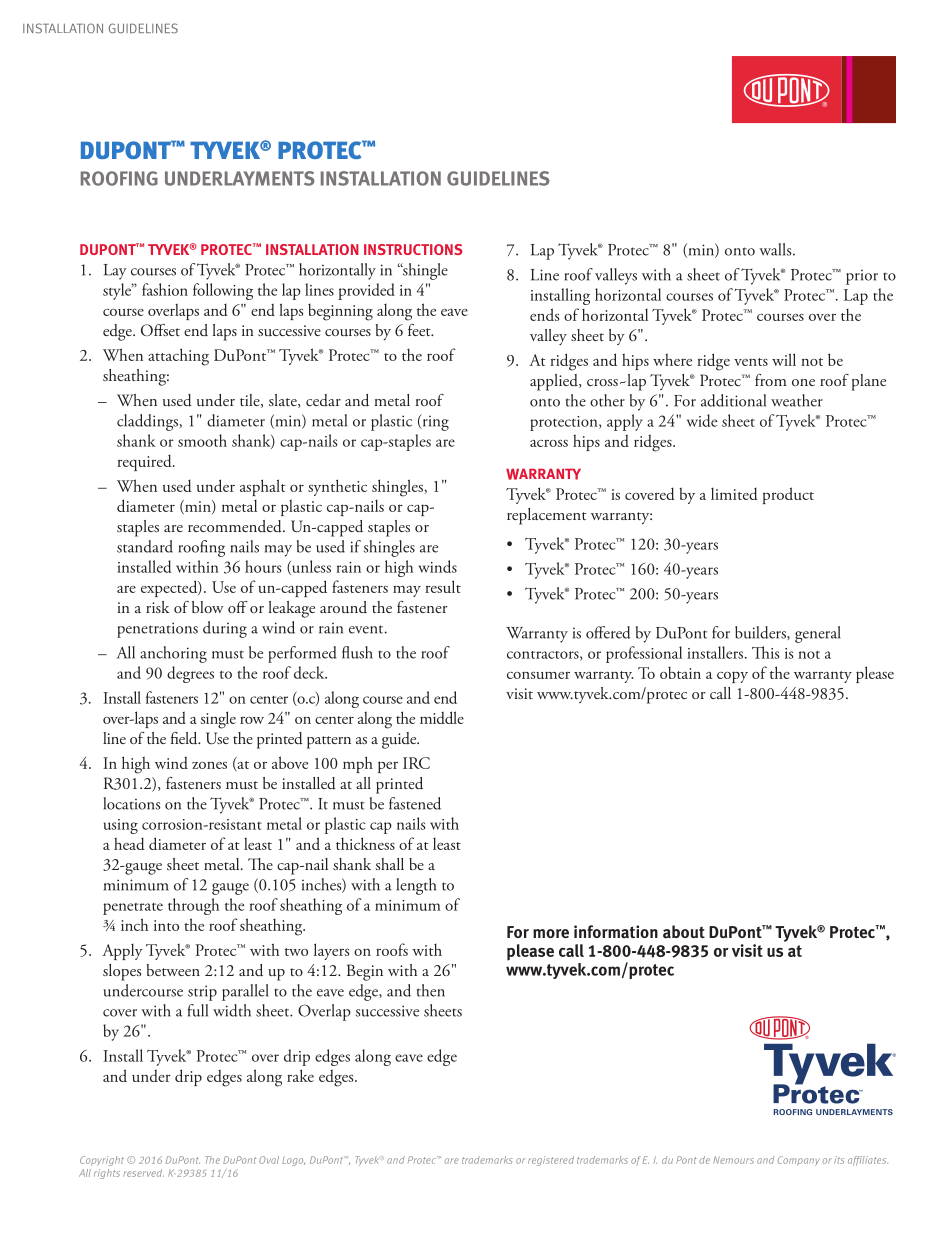  Describe the element at coordinates (129, 843) in the screenshot. I see `head` at that location.
